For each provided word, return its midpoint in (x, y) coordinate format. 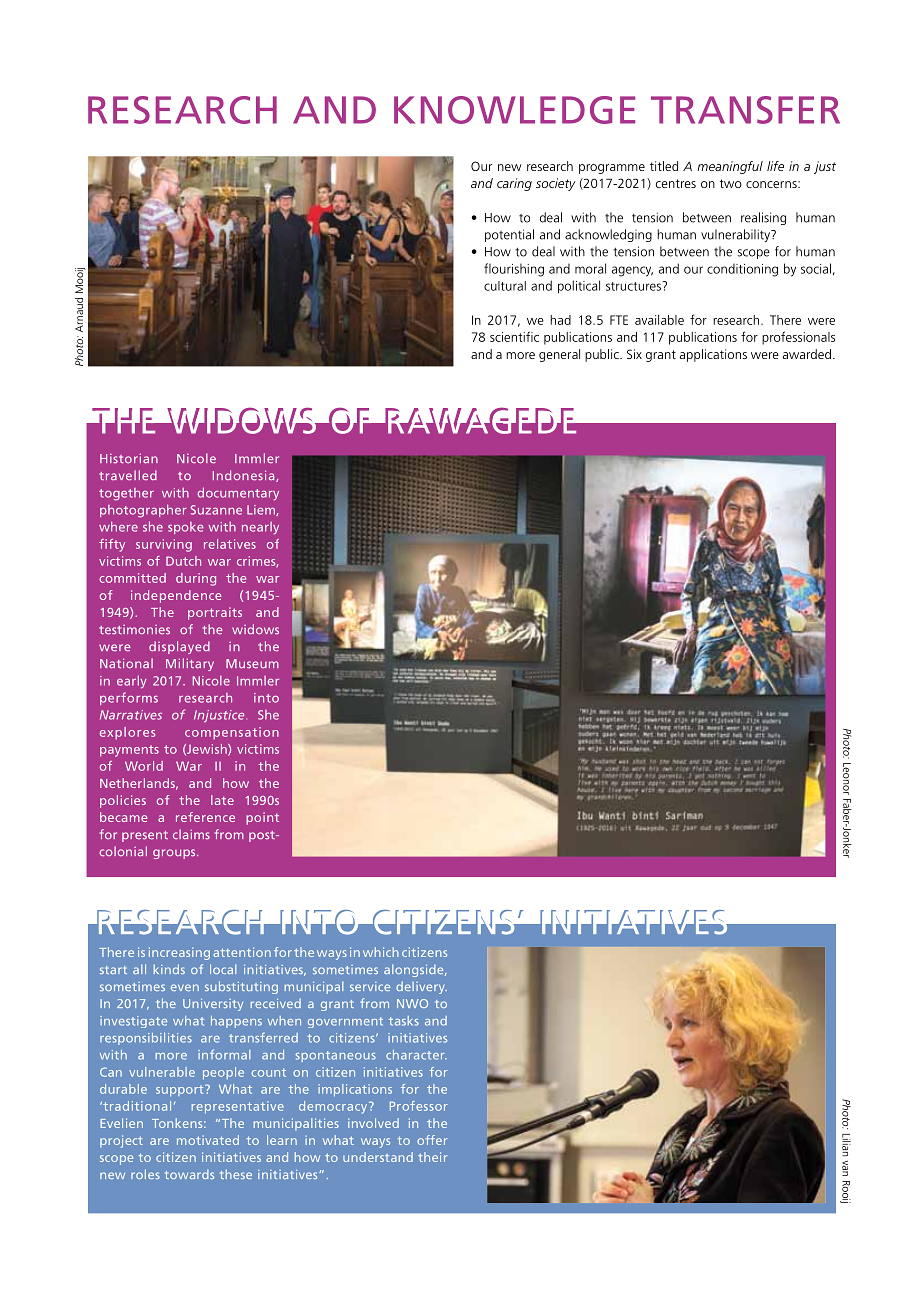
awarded (807, 354)
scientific (514, 336)
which (381, 952)
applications (713, 355)
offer (432, 1140)
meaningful (730, 167)
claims (191, 834)
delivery (421, 987)
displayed (179, 647)
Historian (129, 458)
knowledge (514, 110)
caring (514, 184)
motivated (208, 1140)
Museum (252, 664)
